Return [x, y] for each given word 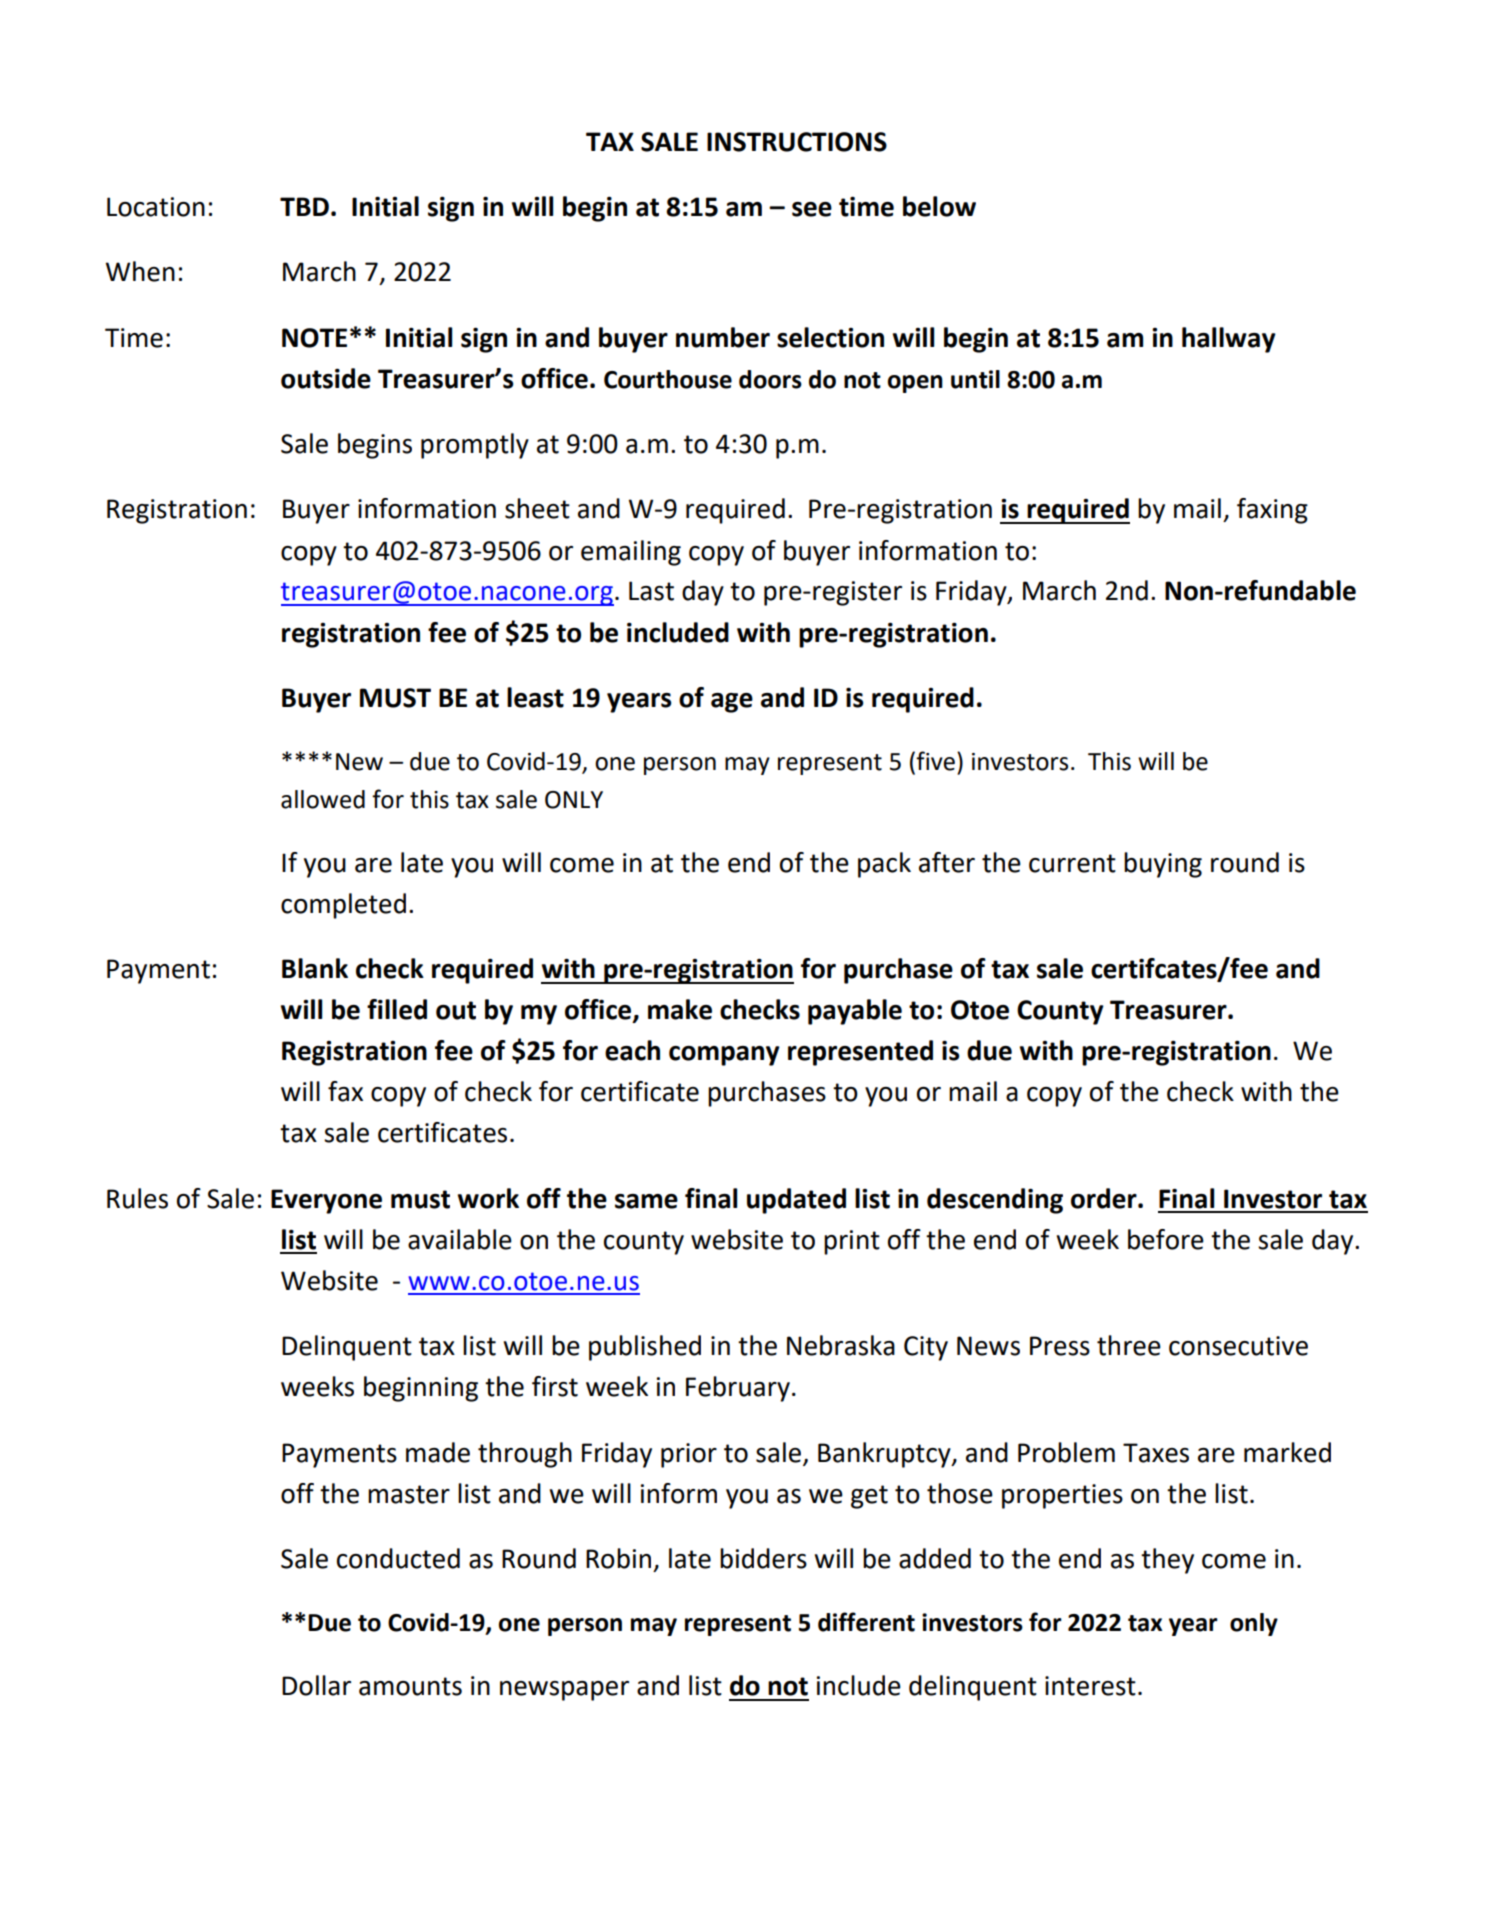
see [812, 209]
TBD [304, 206]
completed [343, 906]
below [939, 206]
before [1166, 1239]
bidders [763, 1558]
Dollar [316, 1685]
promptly [475, 446]
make [680, 1009]
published [645, 1348]
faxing [1272, 511]
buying [1163, 865]
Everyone [326, 1201]
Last [651, 591]
